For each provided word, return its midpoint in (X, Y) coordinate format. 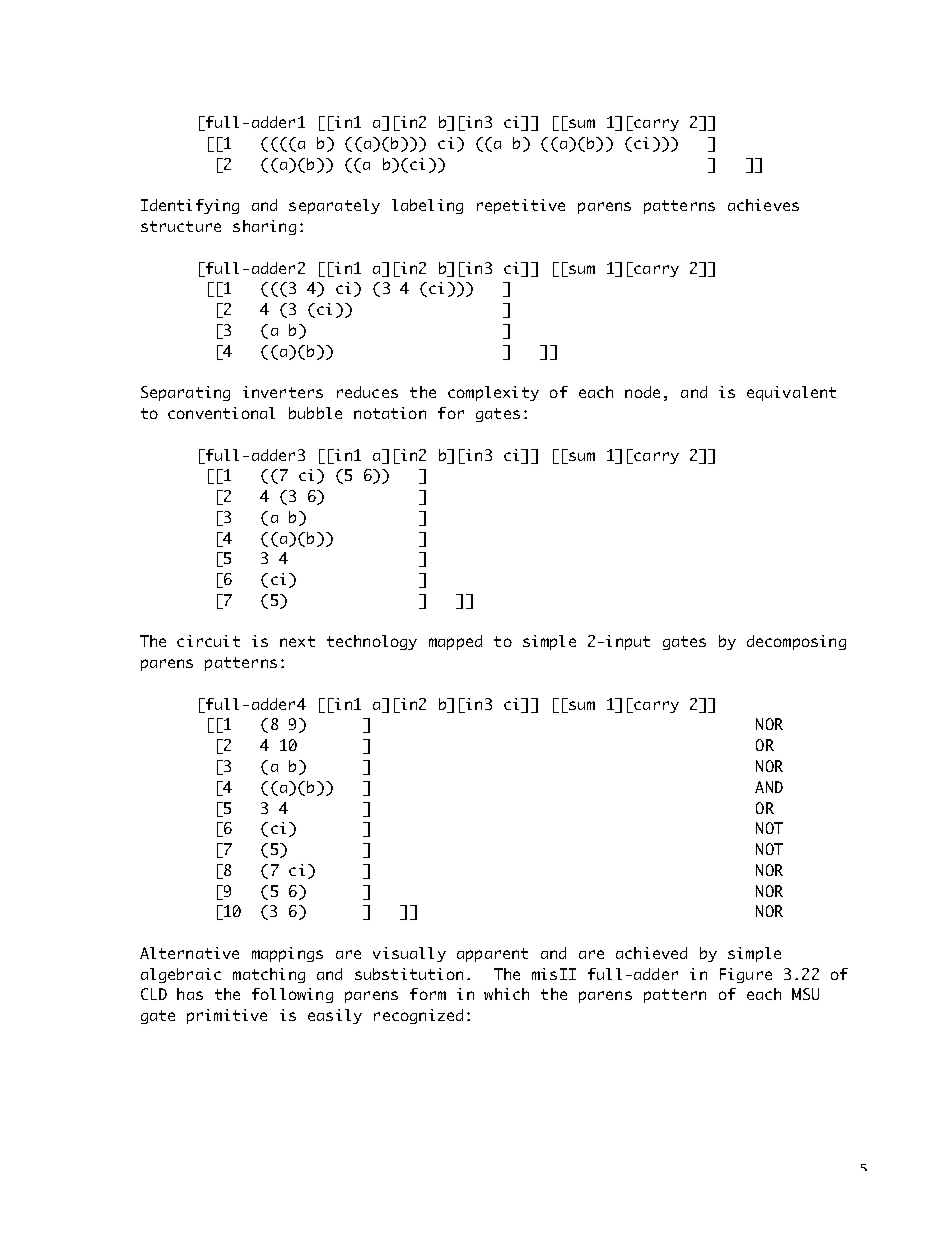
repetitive (521, 206)
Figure (746, 975)
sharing (264, 227)
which (506, 994)
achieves (763, 205)
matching (269, 975)
